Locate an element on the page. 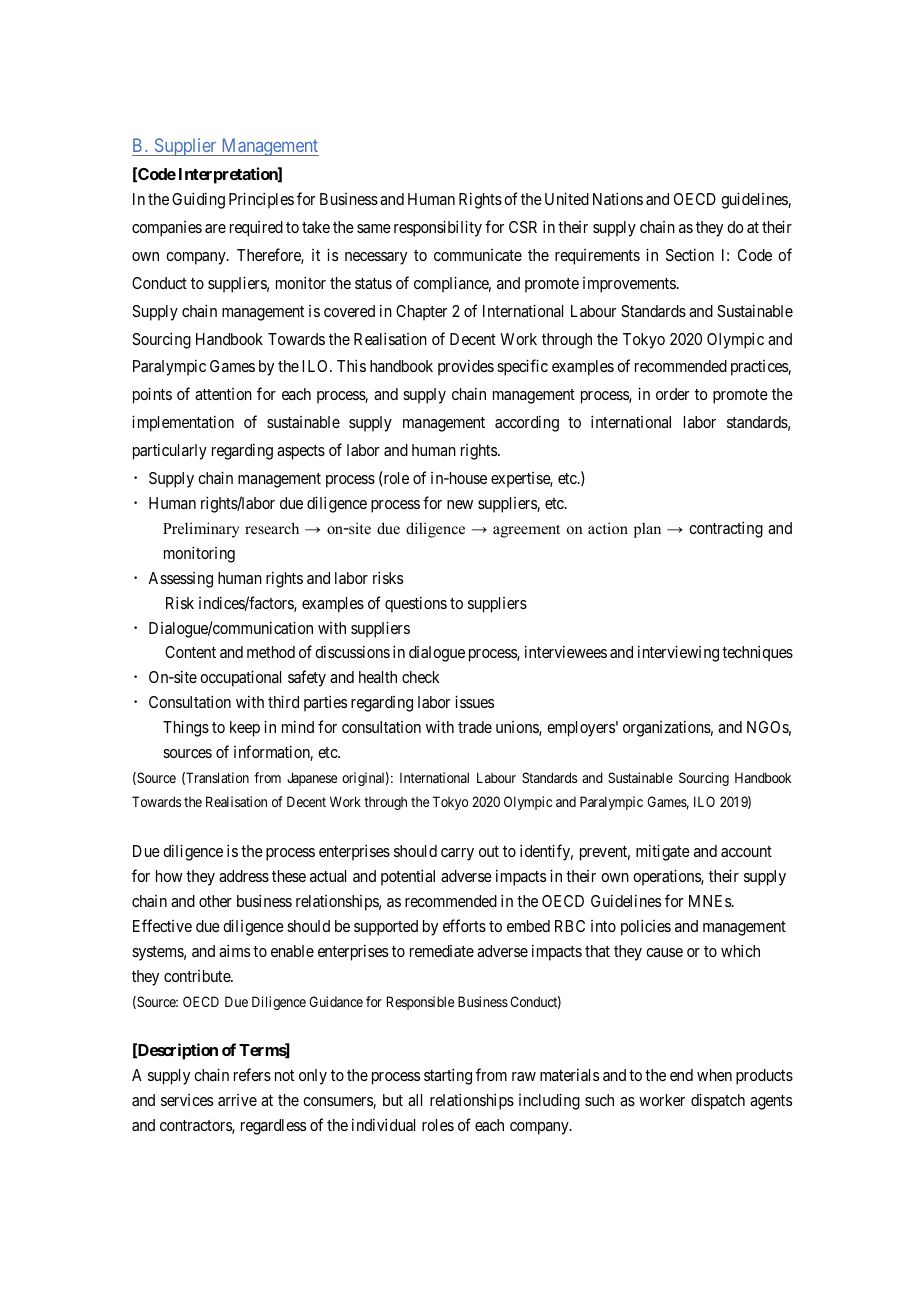 The image size is (924, 1308). Preliminary is located at coordinates (201, 530).
